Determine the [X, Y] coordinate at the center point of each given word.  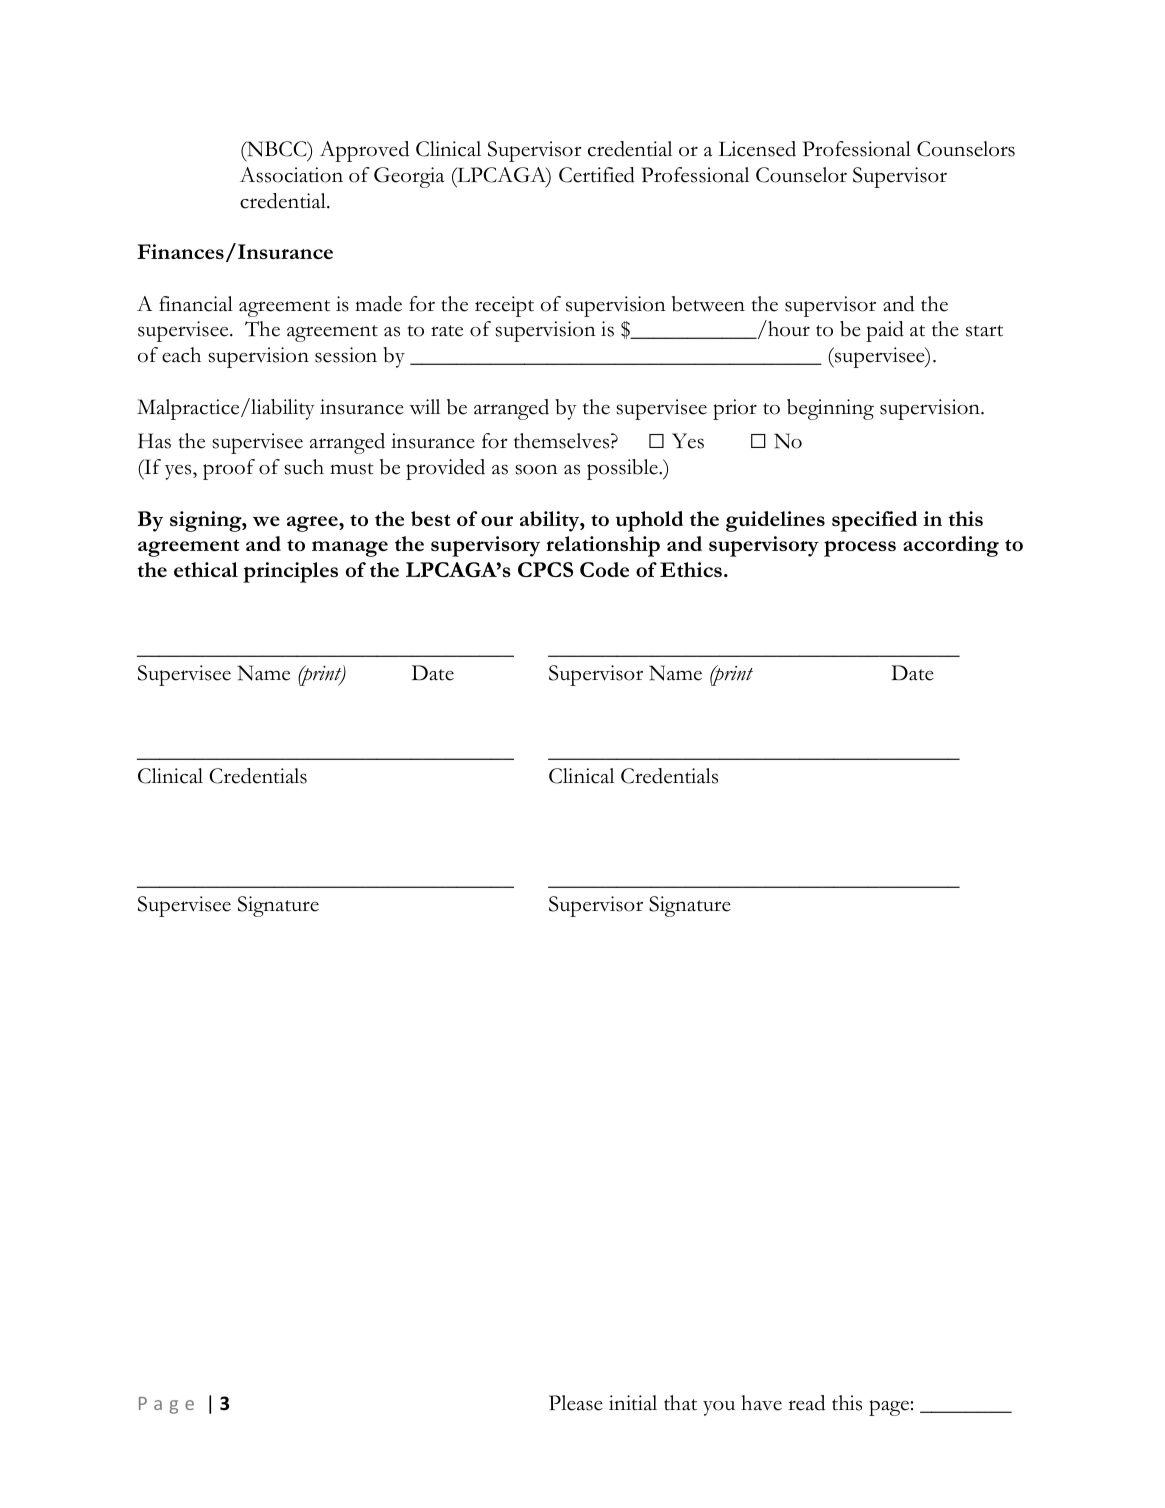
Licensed [757, 149]
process [860, 549]
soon [536, 469]
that [680, 1403]
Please [576, 1403]
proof [229, 469]
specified [874, 521]
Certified [597, 175]
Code [604, 569]
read [806, 1403]
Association [291, 175]
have [761, 1403]
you [719, 1408]
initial [633, 1403]
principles [290, 572]
